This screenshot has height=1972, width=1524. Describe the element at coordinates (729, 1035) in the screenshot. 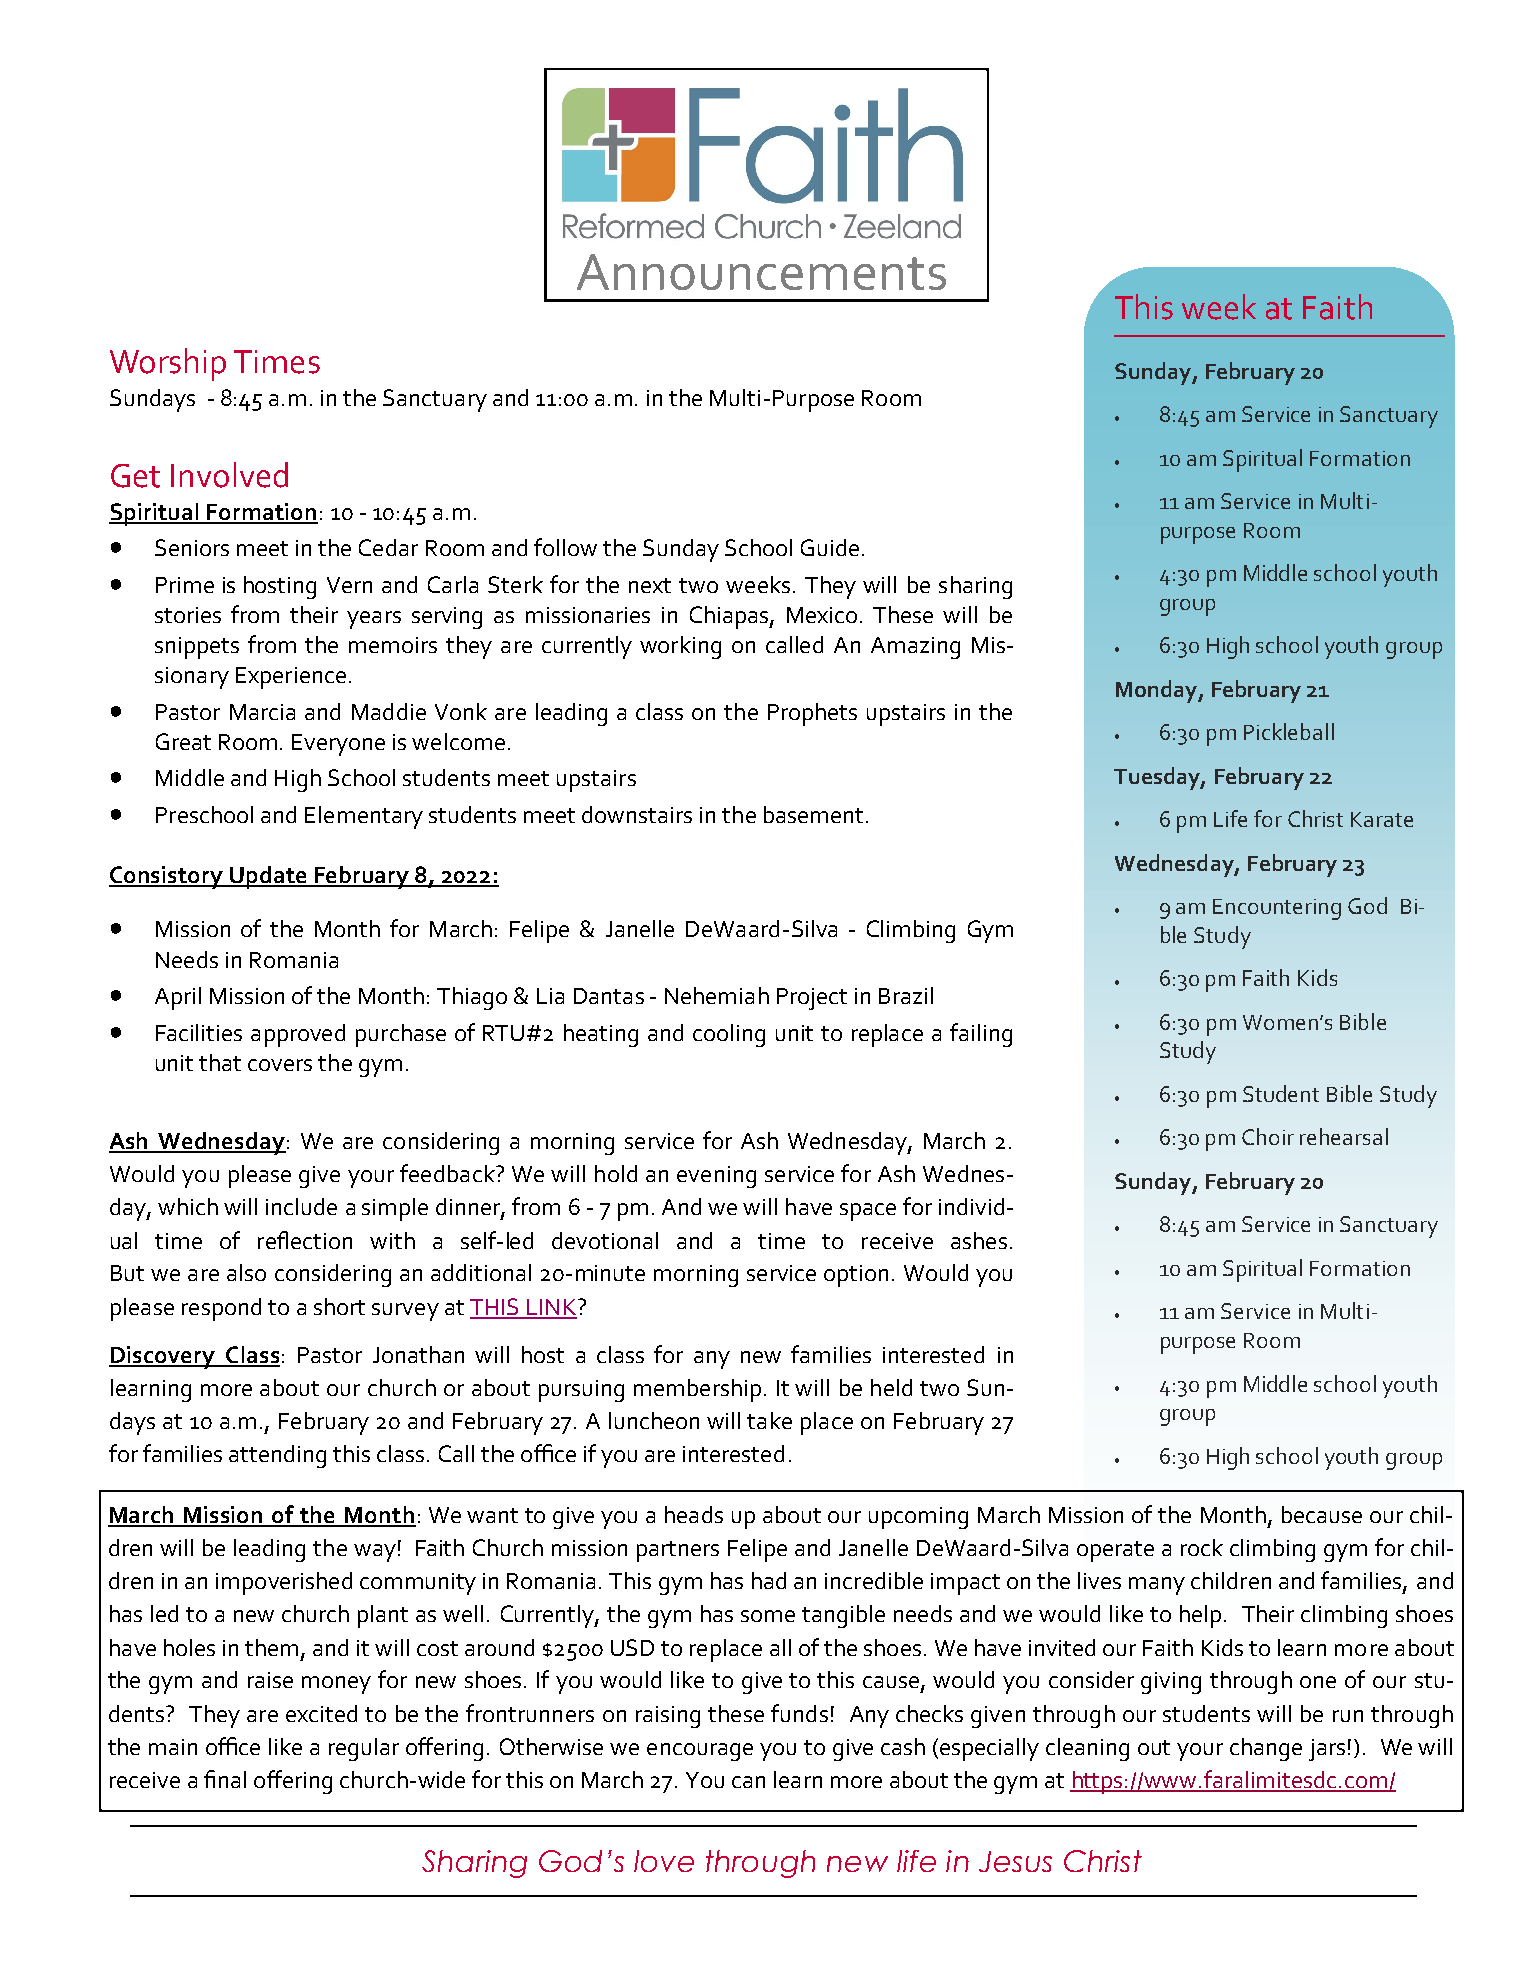

I see `cooling` at that location.
